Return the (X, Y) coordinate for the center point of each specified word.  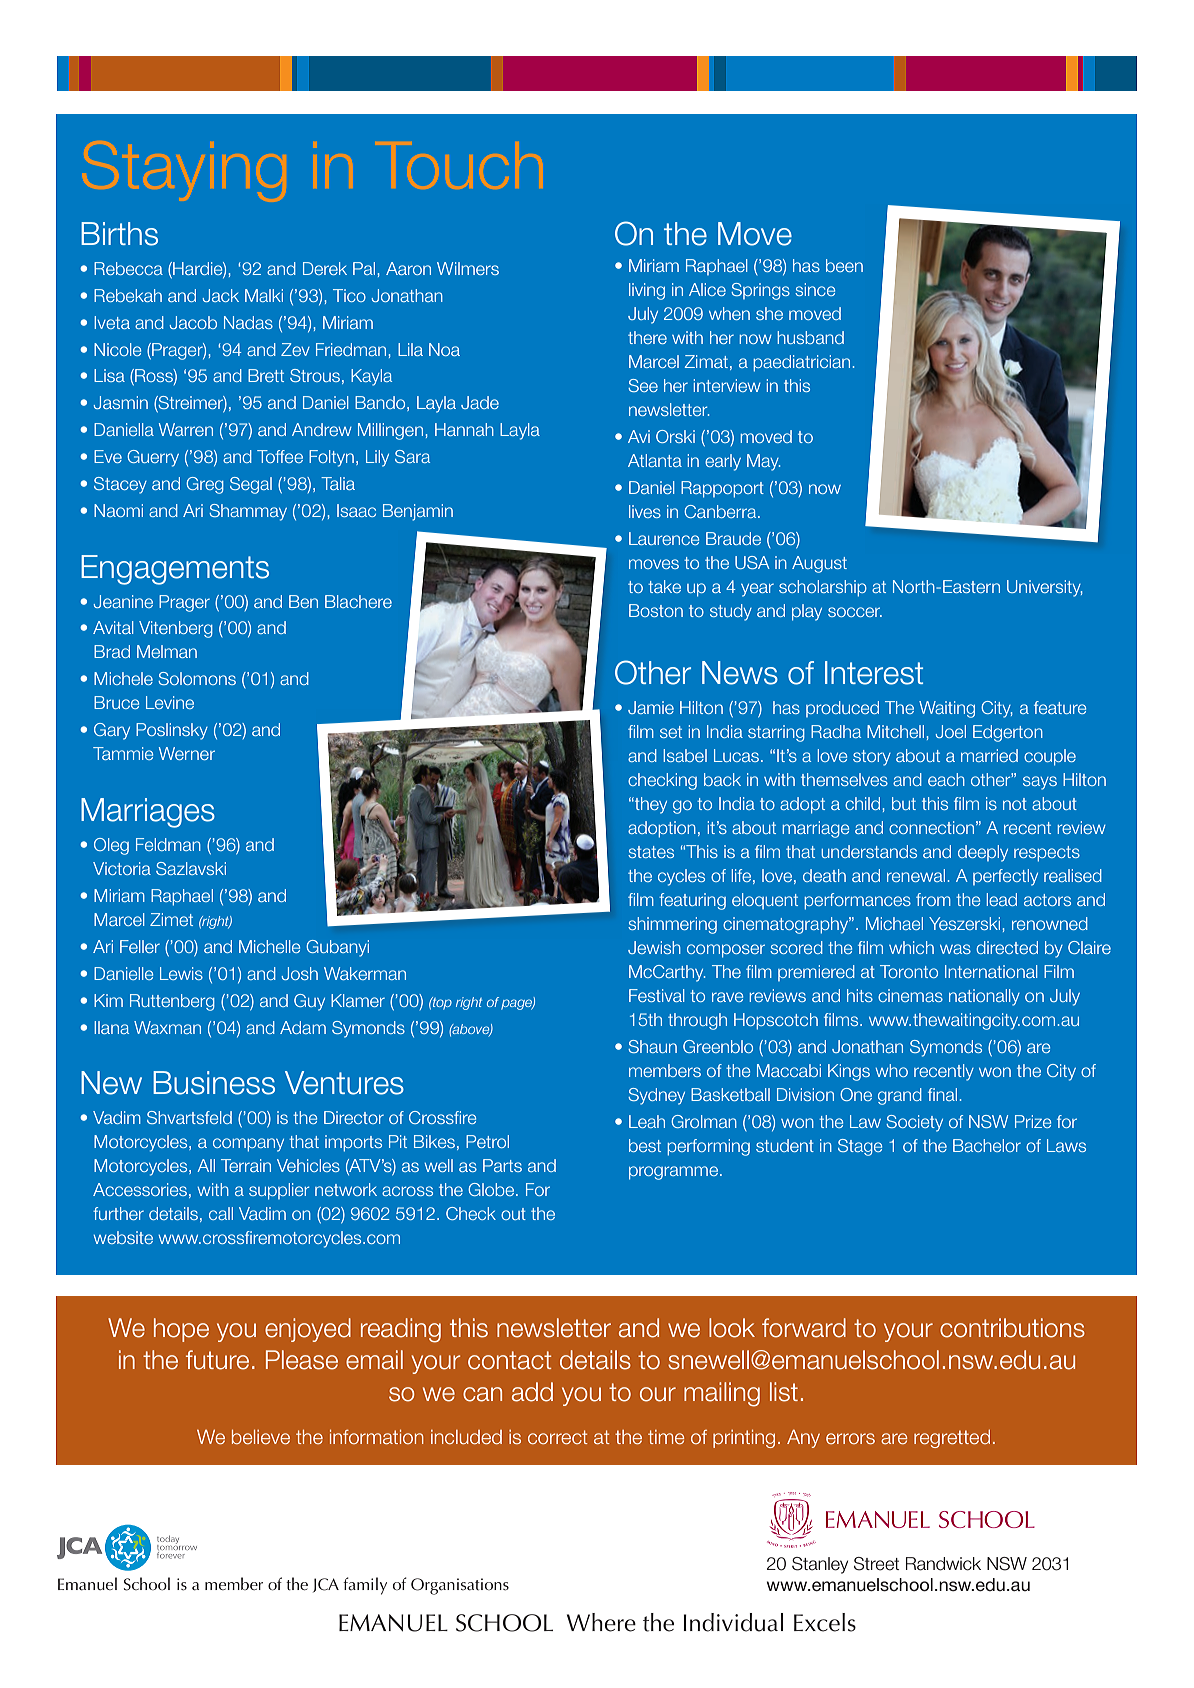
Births (119, 234)
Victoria (122, 868)
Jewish (654, 947)
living (647, 291)
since (815, 289)
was (955, 949)
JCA (326, 1585)
